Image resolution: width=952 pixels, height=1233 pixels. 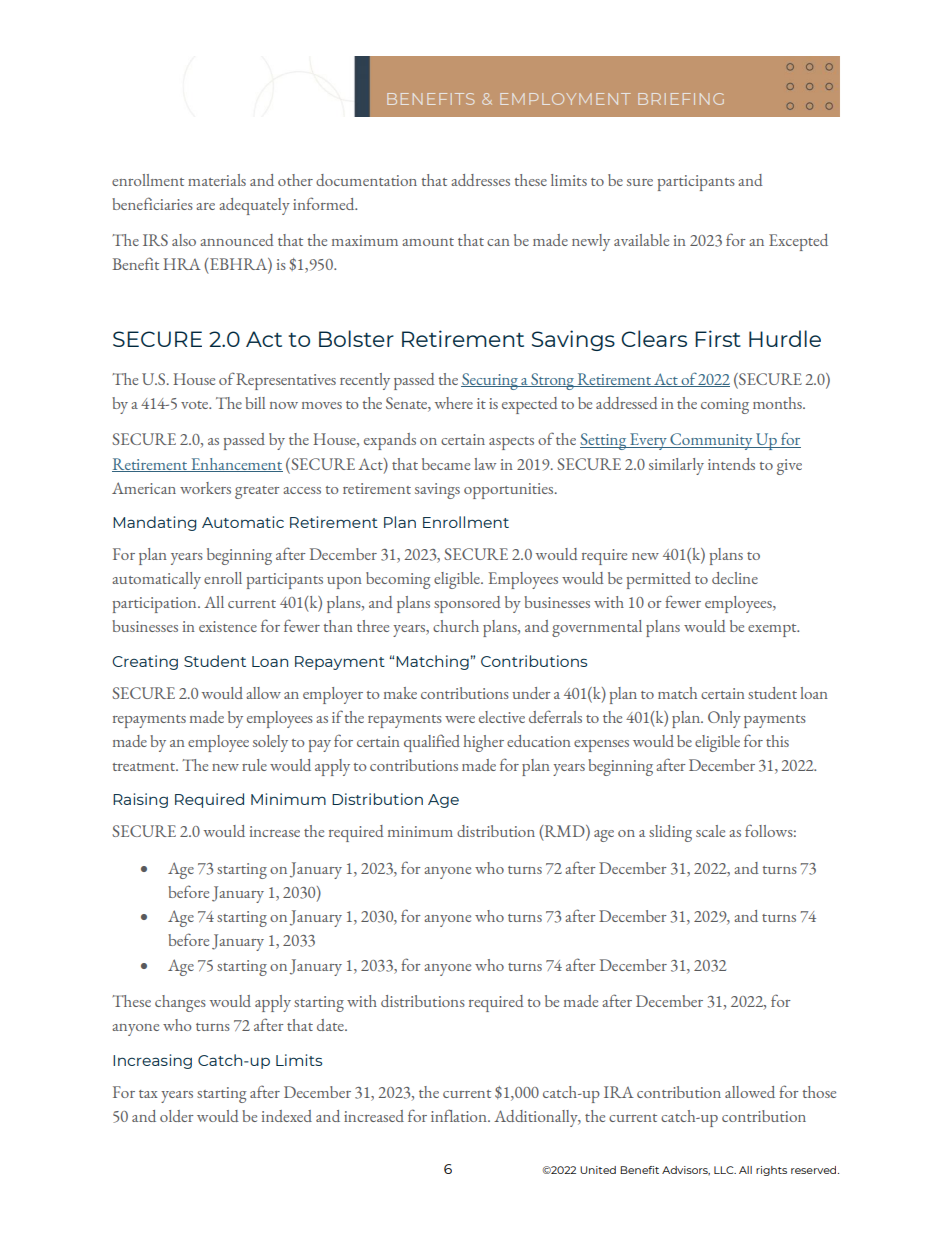 I want to click on Securing, so click(x=490, y=381).
